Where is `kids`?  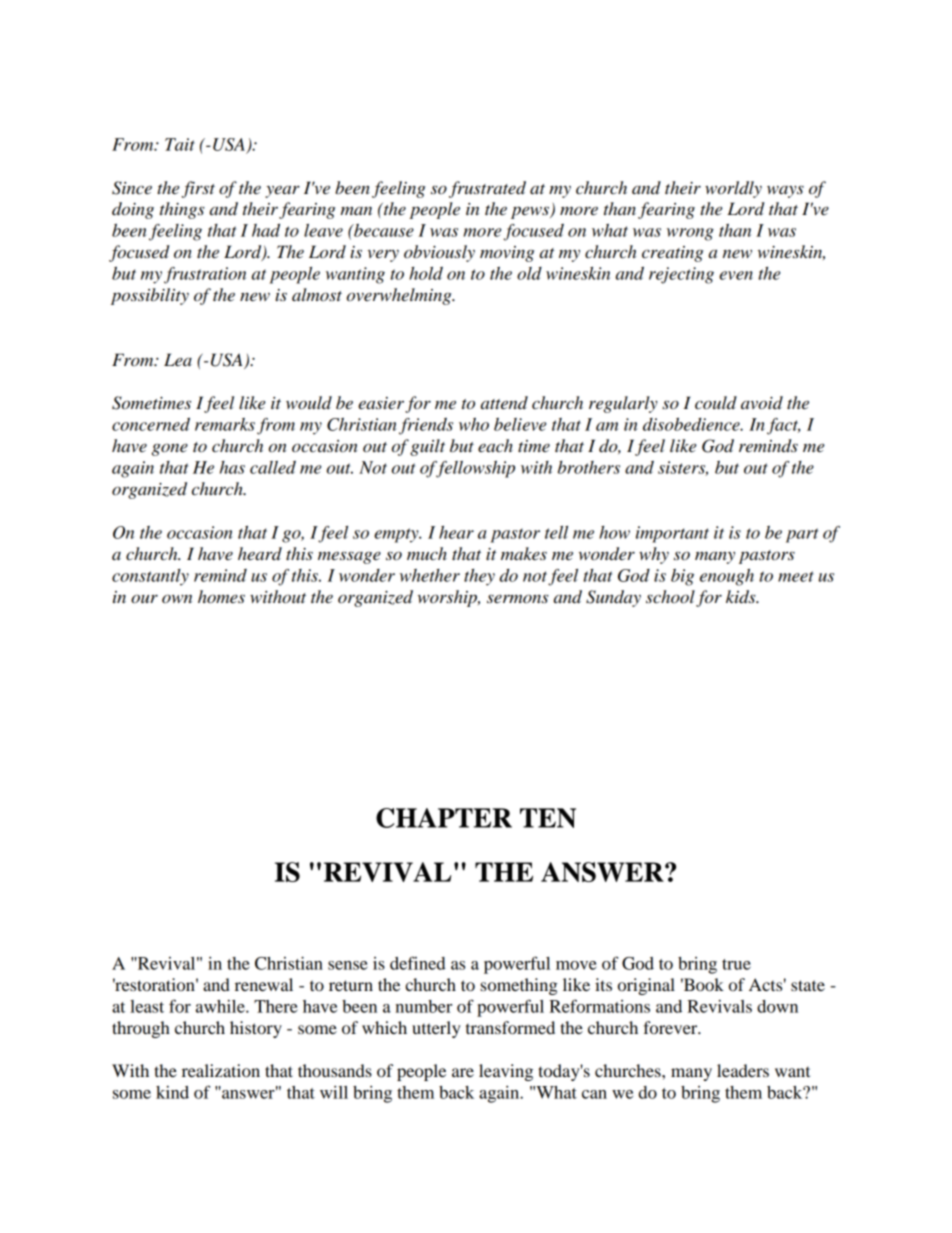
kids is located at coordinates (742, 597).
